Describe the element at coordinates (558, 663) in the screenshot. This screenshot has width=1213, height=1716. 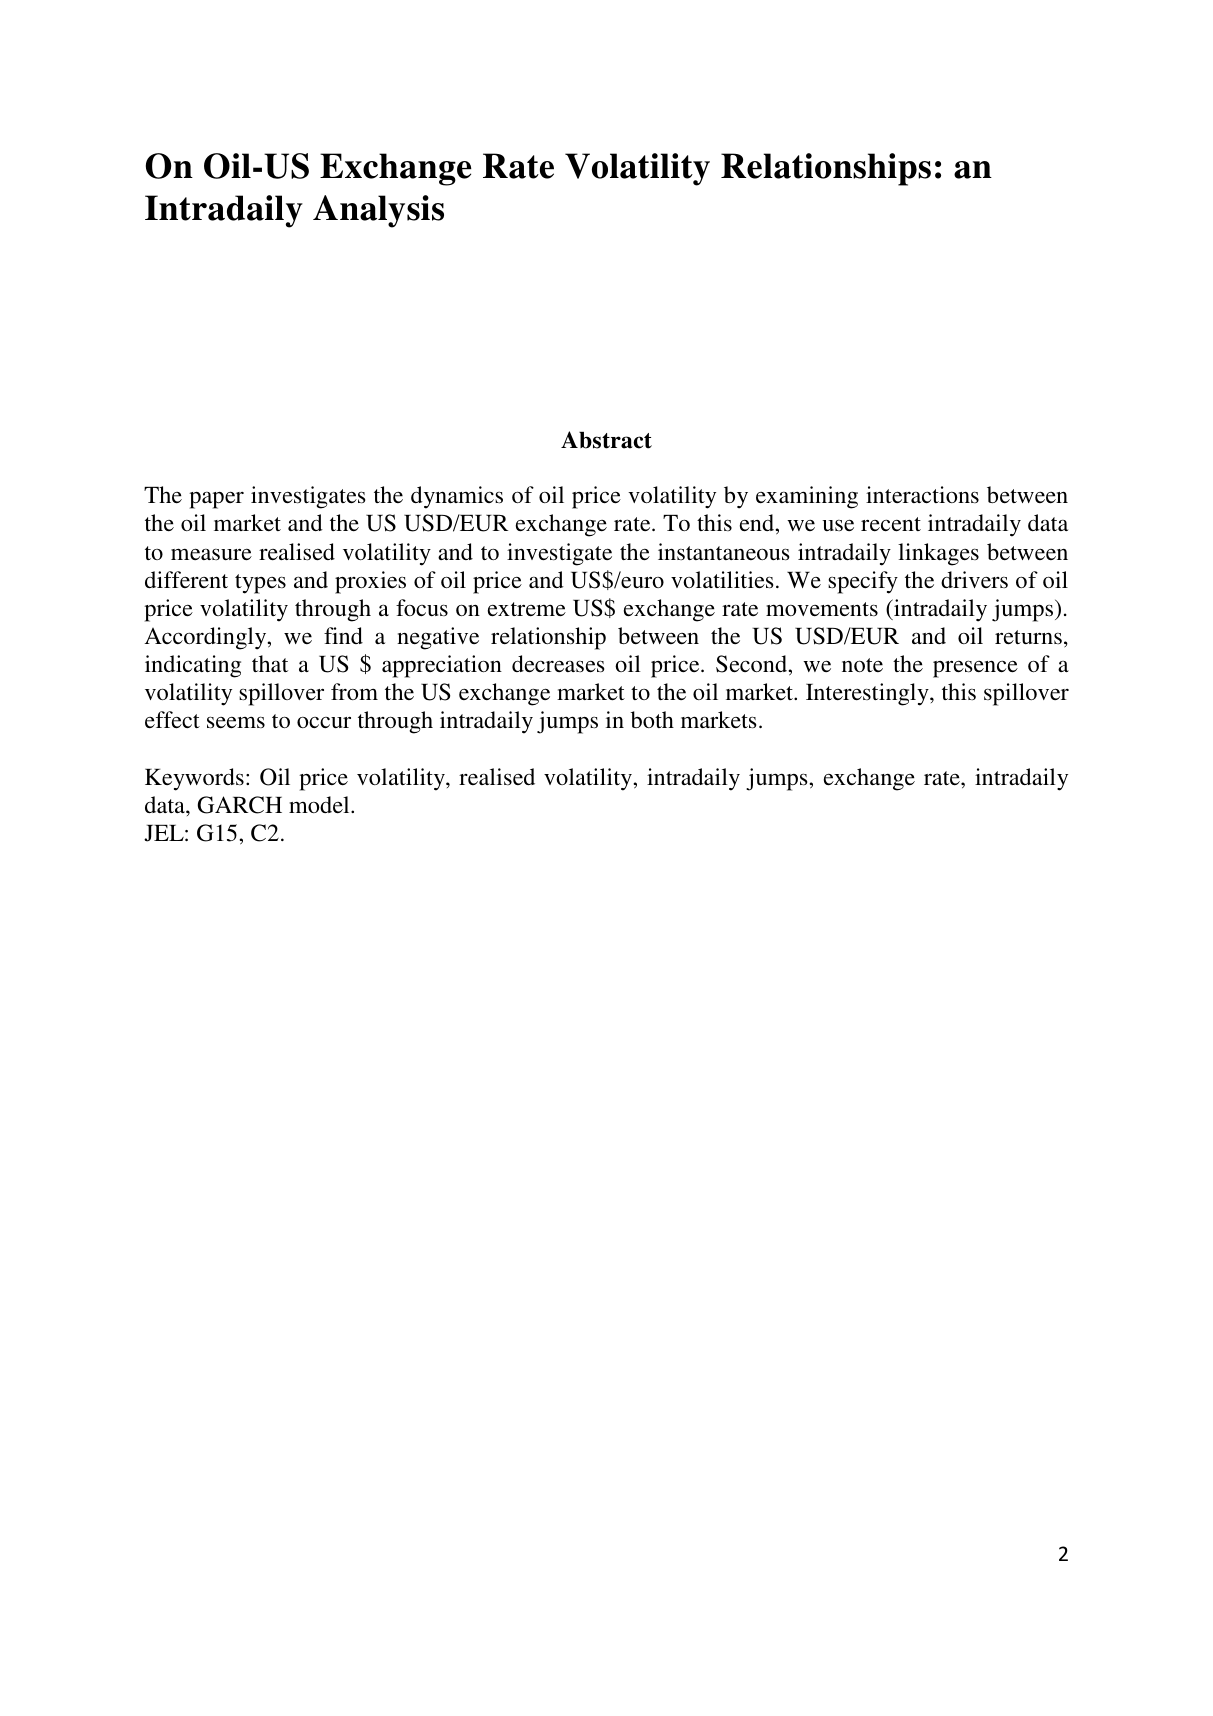
I see `decreases` at that location.
